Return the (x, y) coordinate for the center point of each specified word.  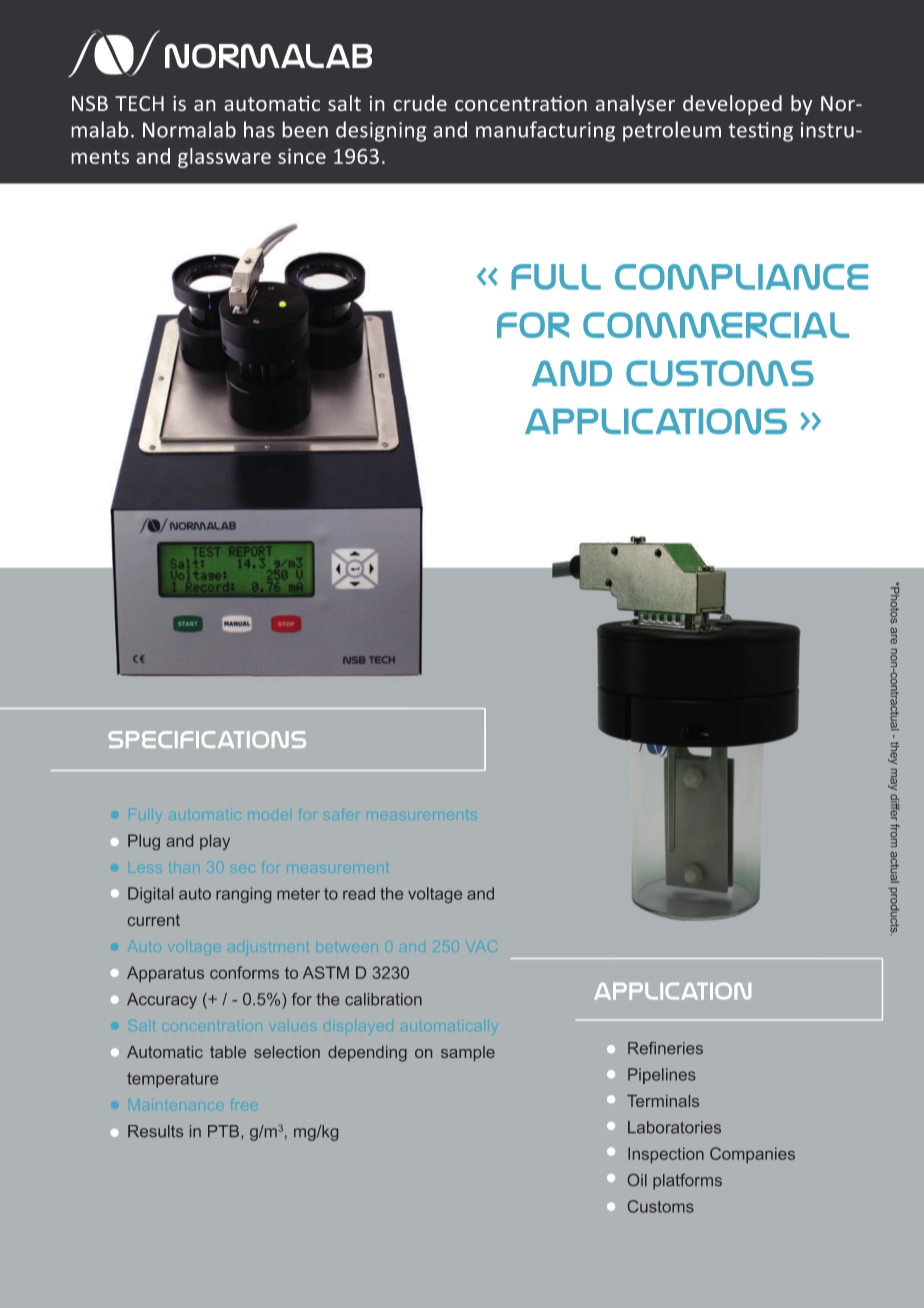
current (154, 920)
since (302, 156)
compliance (741, 277)
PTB (223, 1131)
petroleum (672, 131)
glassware (224, 158)
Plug (144, 842)
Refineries (665, 1048)
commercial (716, 325)
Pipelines (662, 1076)
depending (367, 1054)
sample (468, 1053)
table (228, 1052)
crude (420, 103)
